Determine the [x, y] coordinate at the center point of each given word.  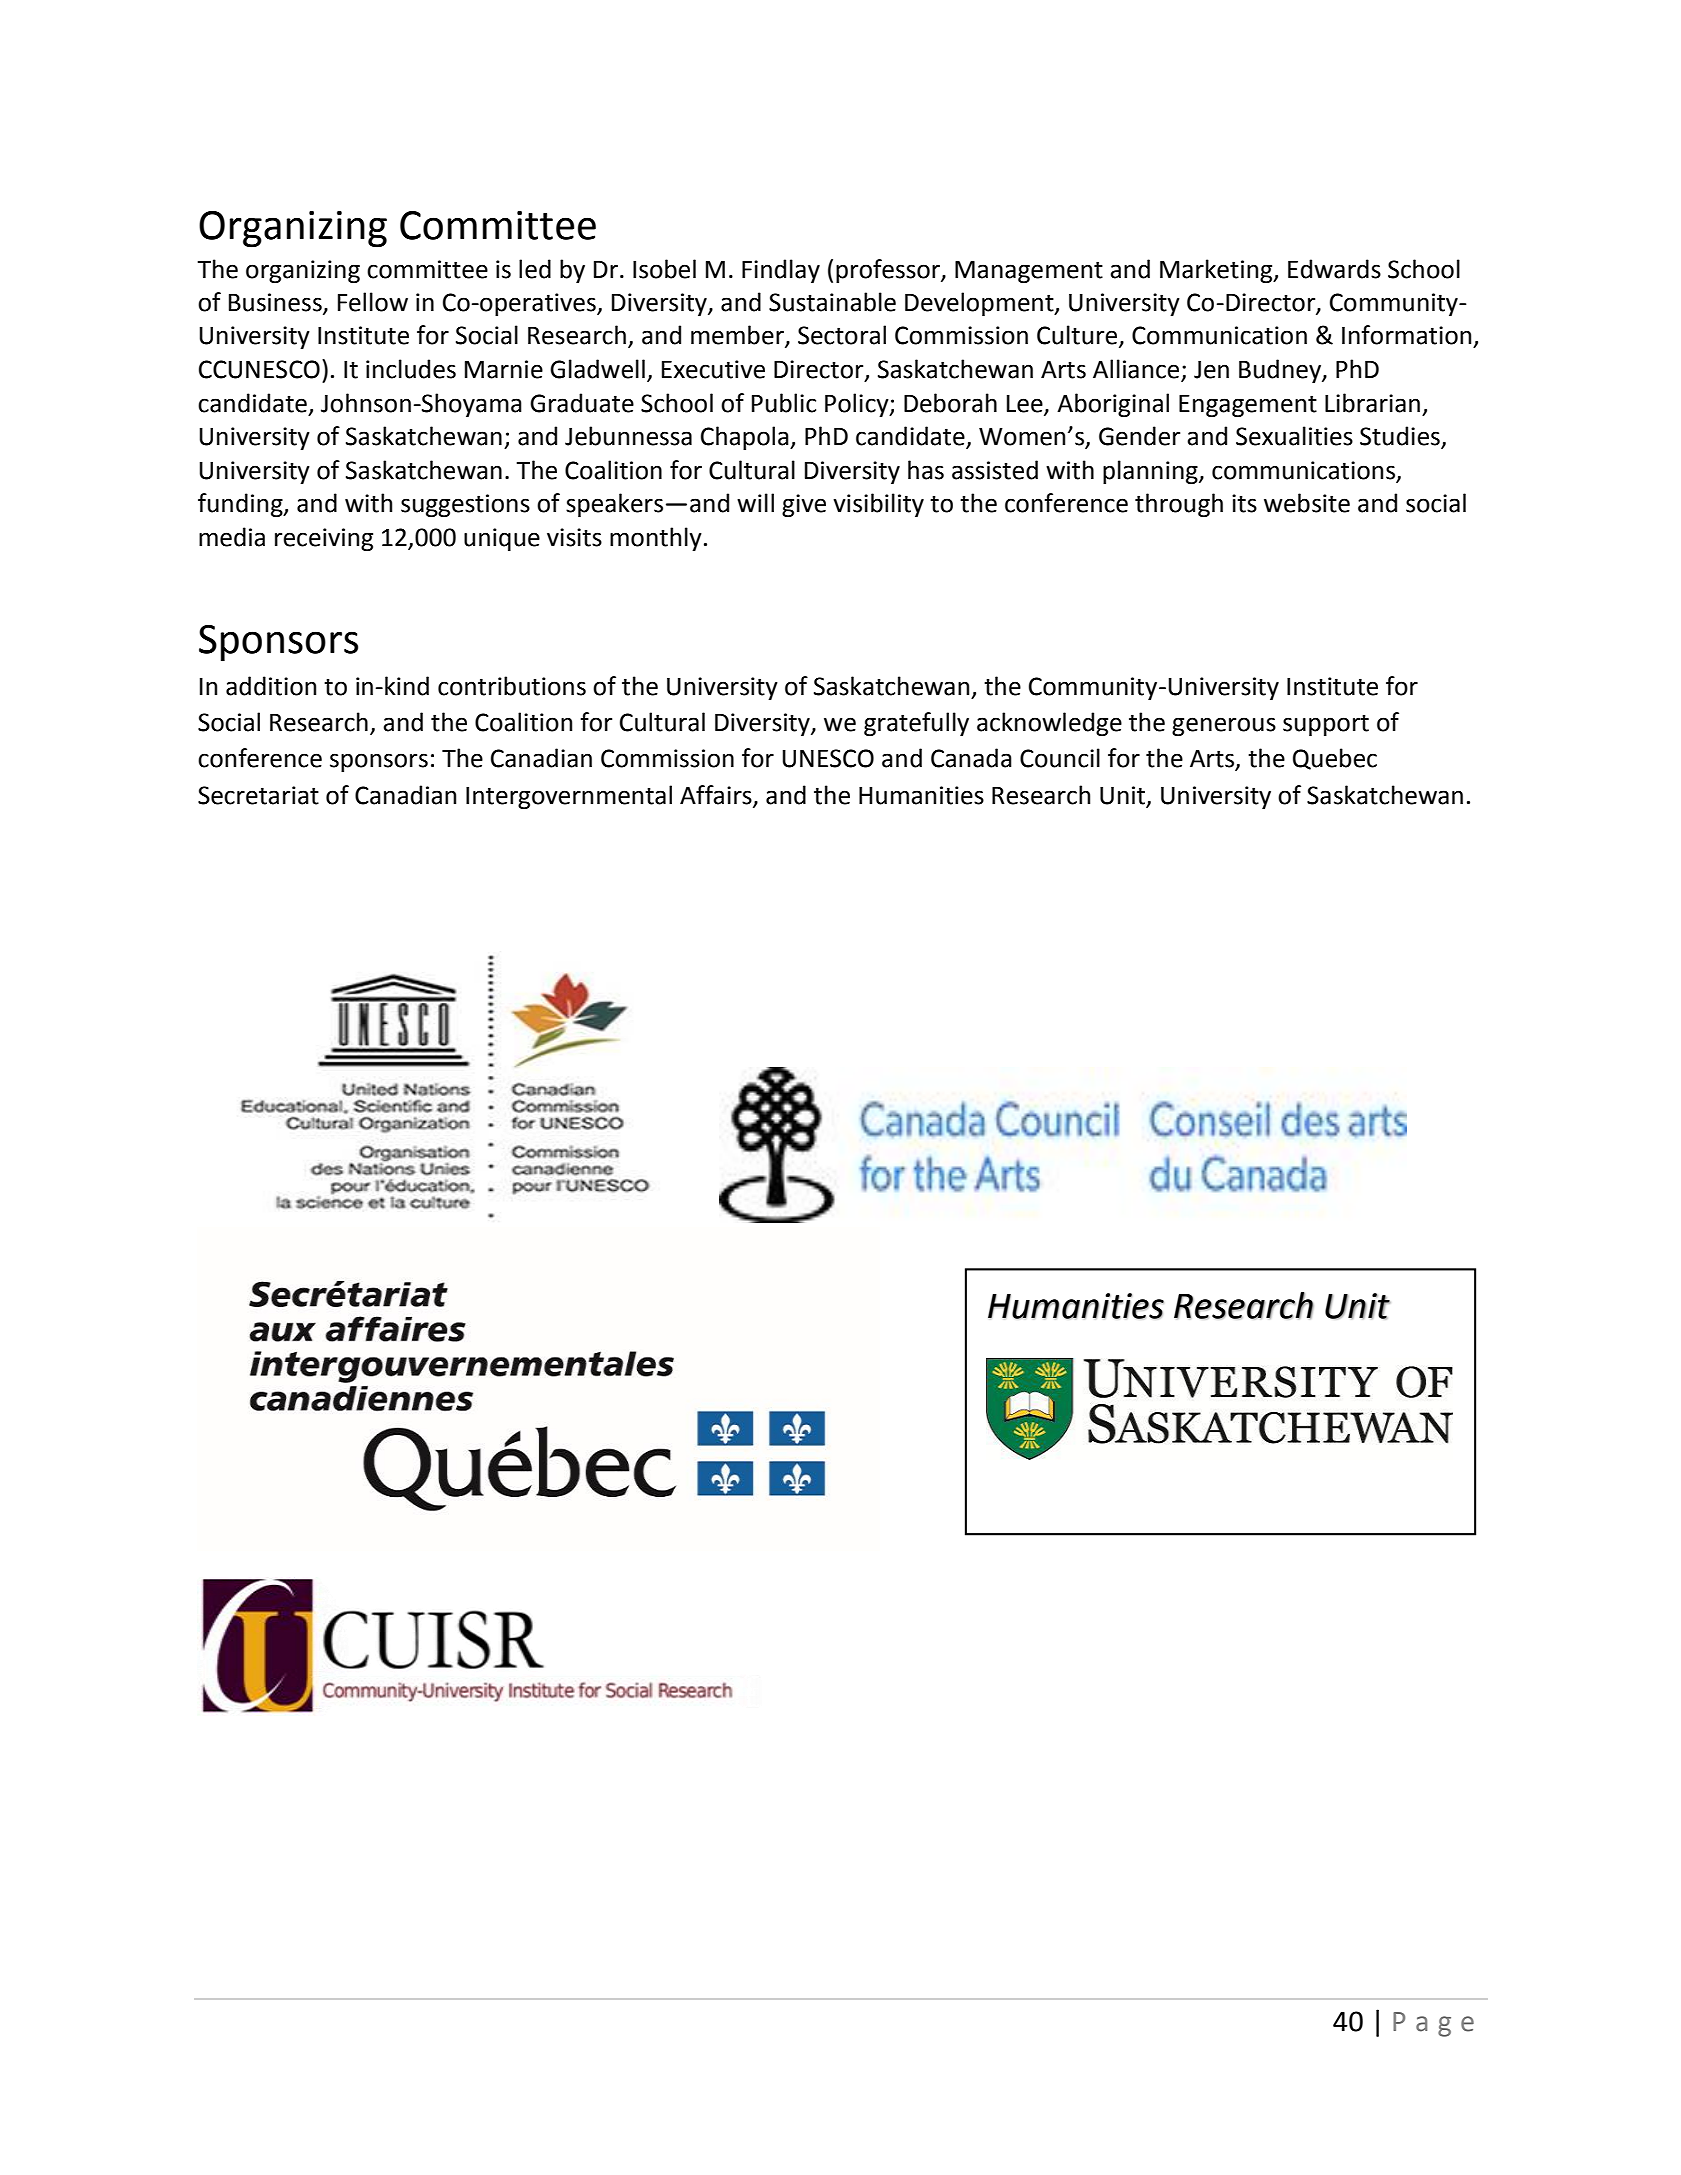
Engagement [1248, 406]
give [804, 505]
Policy [858, 405]
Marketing [1217, 271]
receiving [324, 539]
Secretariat [258, 795]
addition [271, 686]
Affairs [717, 795]
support [1326, 725]
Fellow [373, 302]
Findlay [781, 271]
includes [411, 369]
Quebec [1335, 759]
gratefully [916, 724]
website [1307, 503]
